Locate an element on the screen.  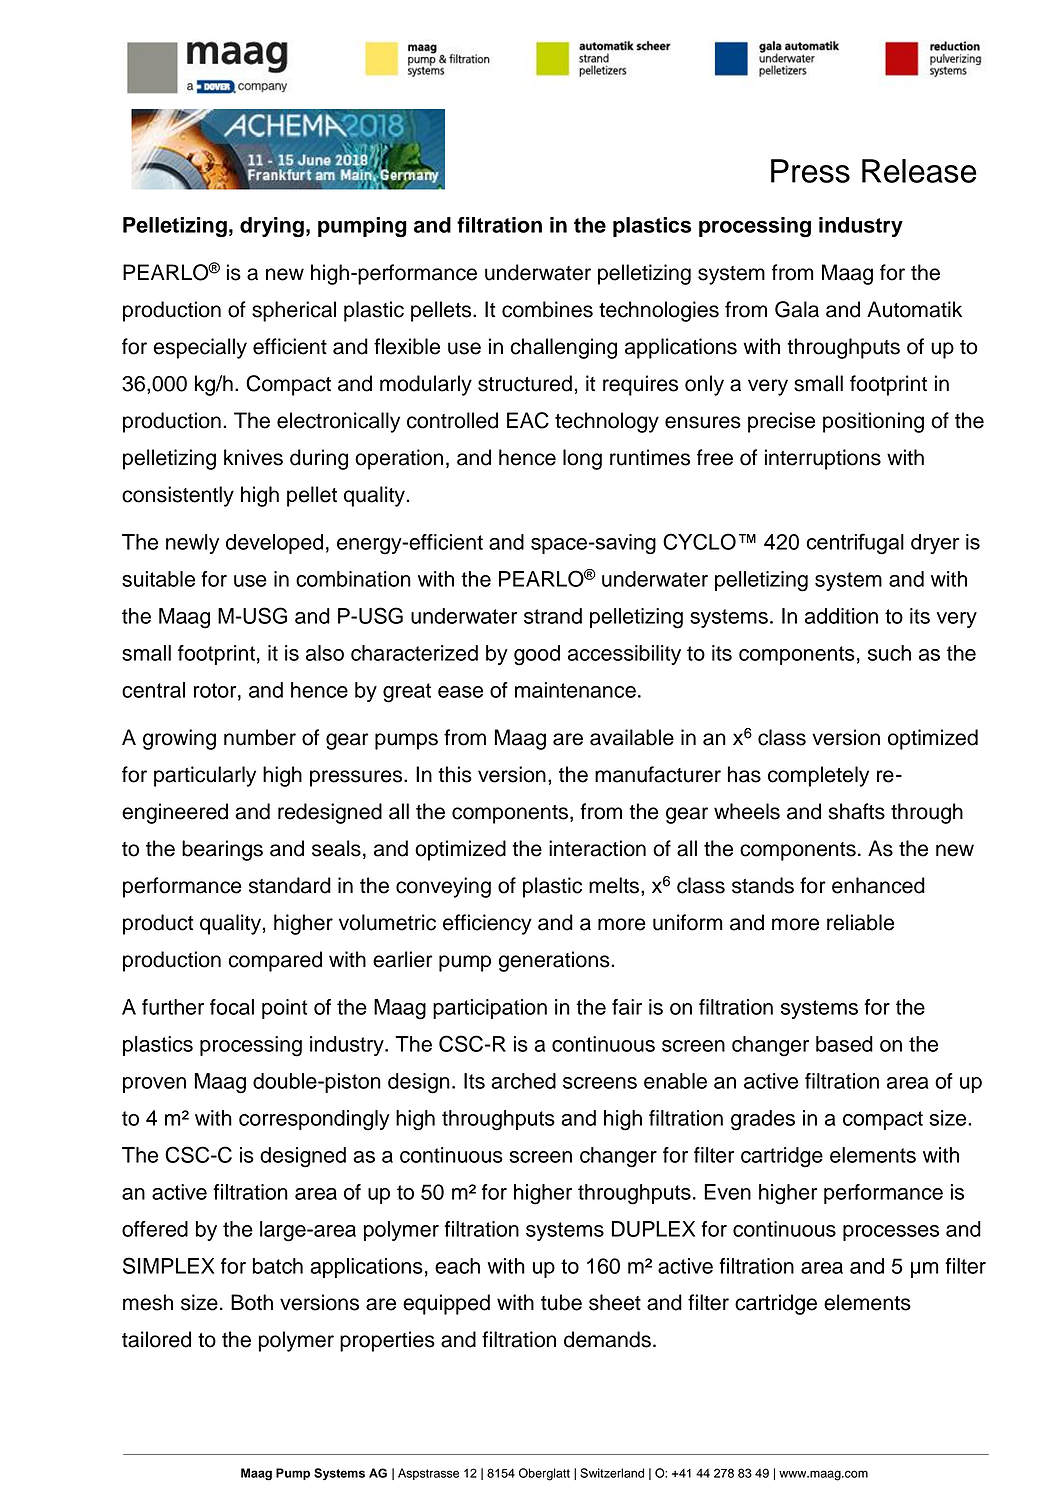
focal is located at coordinates (232, 1007).
